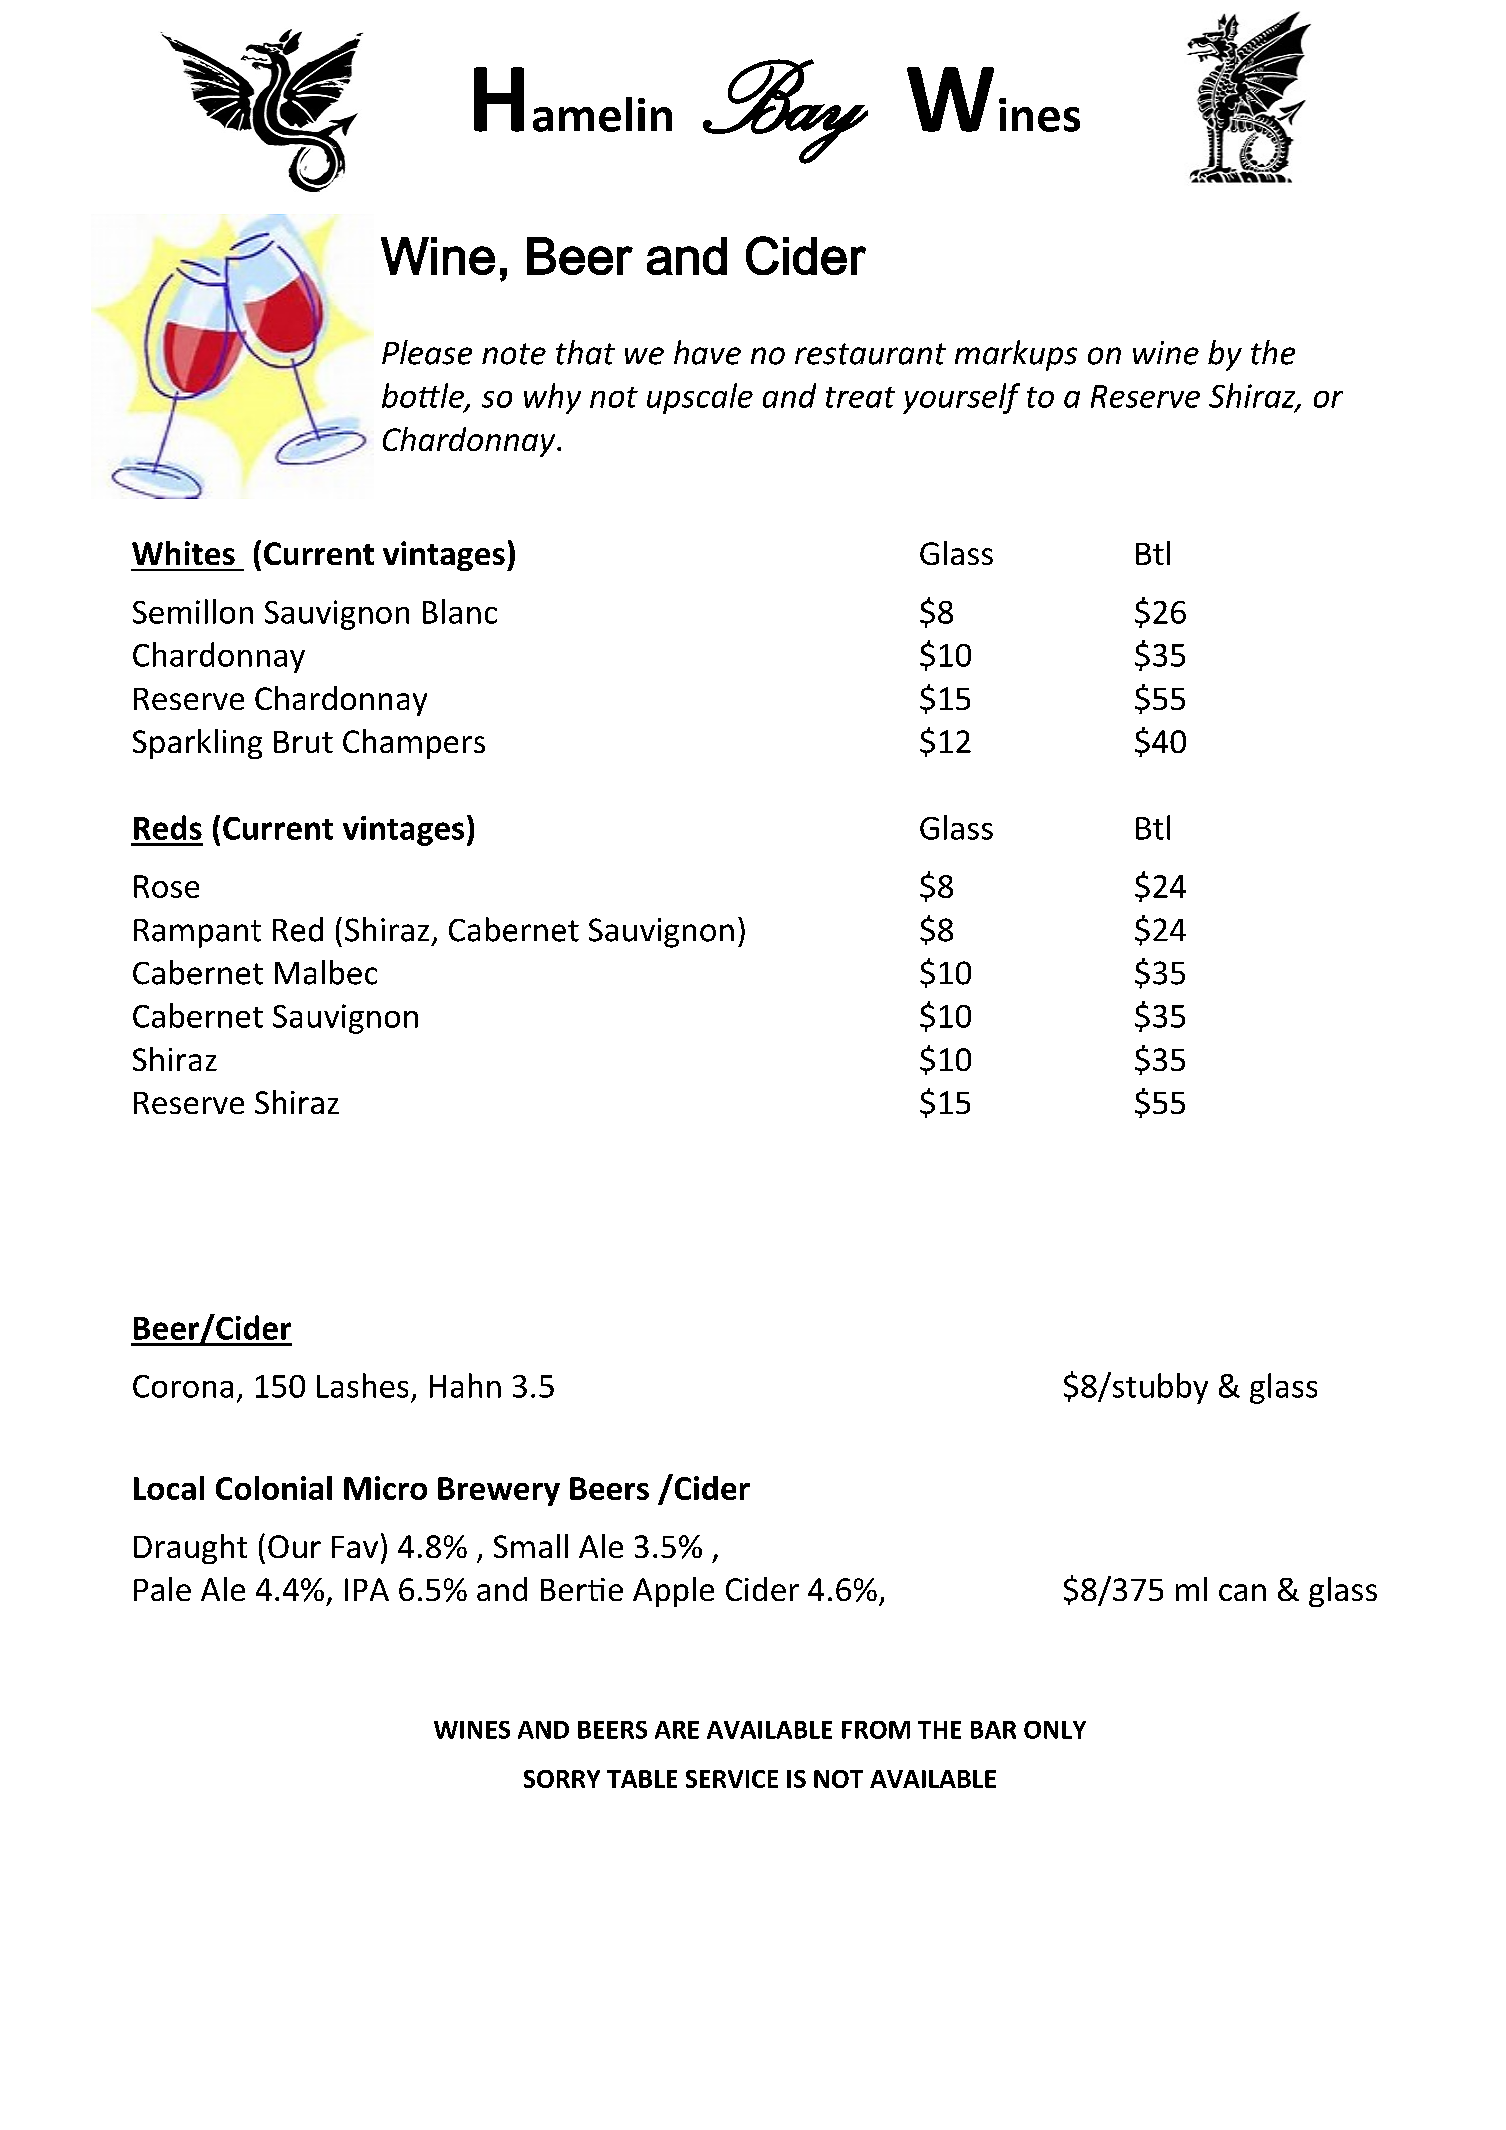 This document has width=1506, height=2130. What do you see at coordinates (427, 352) in the document?
I see `Please` at bounding box center [427, 352].
